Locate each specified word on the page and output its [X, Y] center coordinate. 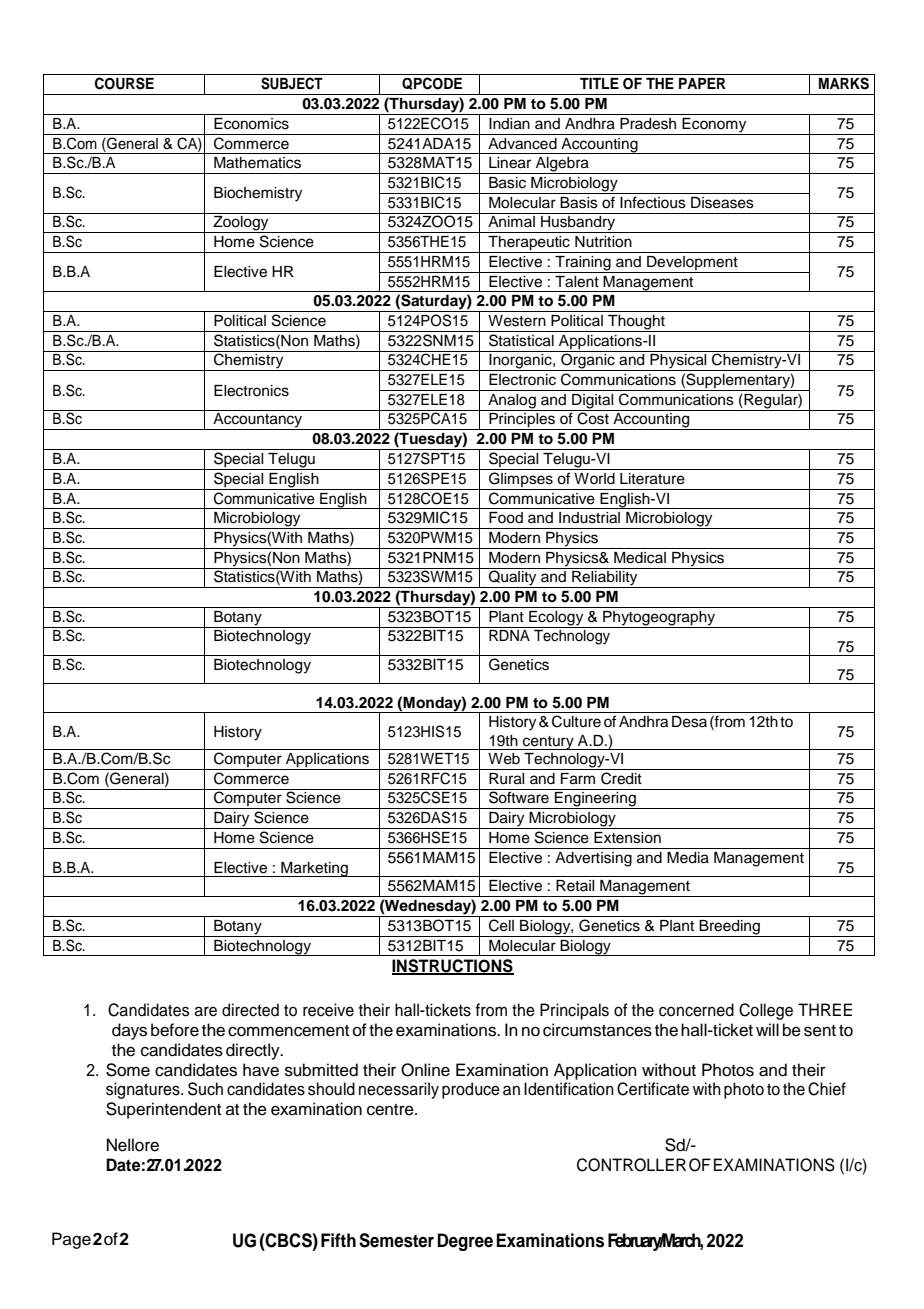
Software [519, 797]
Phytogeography [659, 619]
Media [688, 858]
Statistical [521, 340]
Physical [678, 362]
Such [205, 1089]
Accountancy [258, 421]
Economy [715, 126]
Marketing [314, 869]
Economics [251, 124]
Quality [513, 579]
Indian [509, 124]
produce [471, 1090]
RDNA [509, 635]
